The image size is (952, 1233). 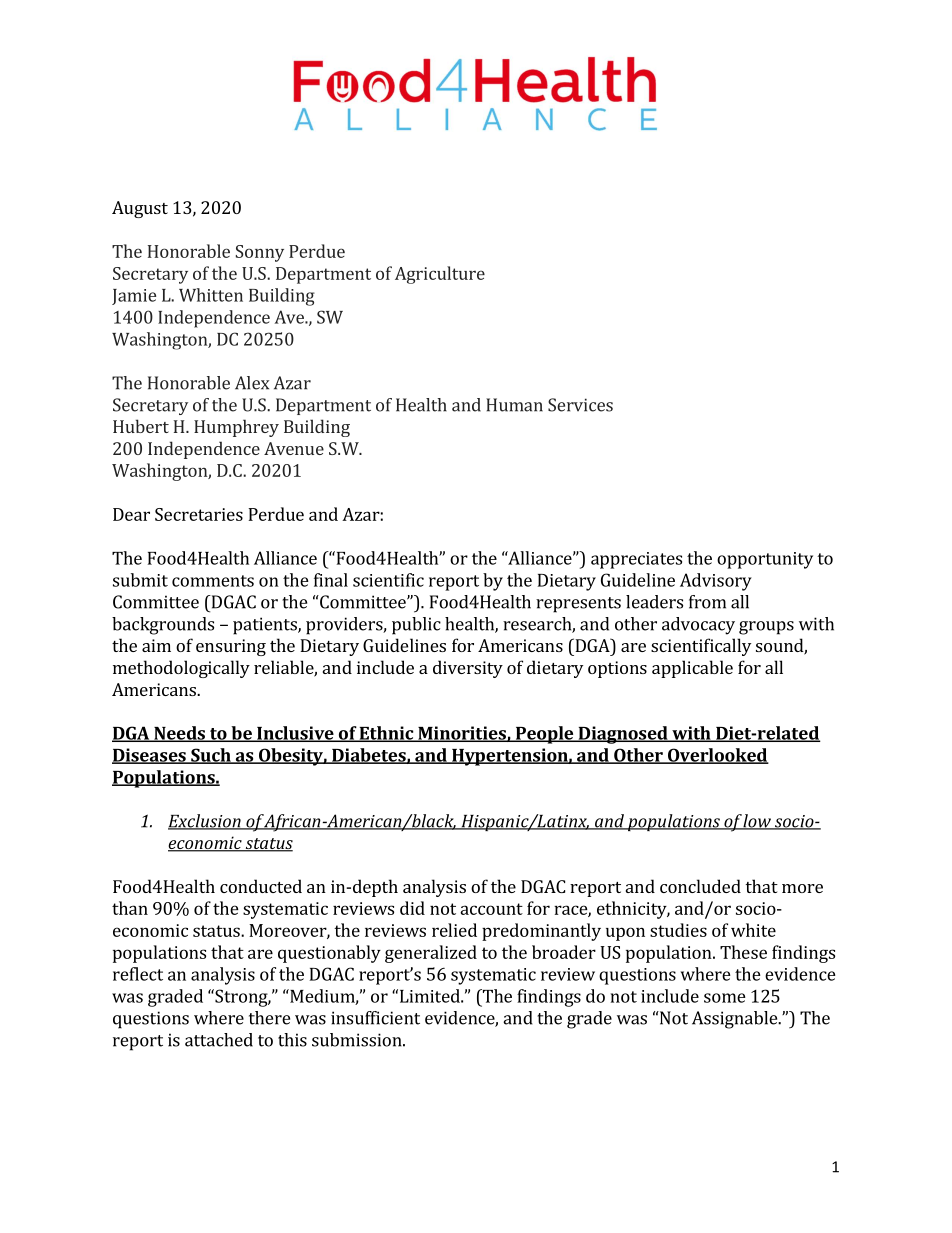 I want to click on insufficient, so click(x=375, y=1018).
